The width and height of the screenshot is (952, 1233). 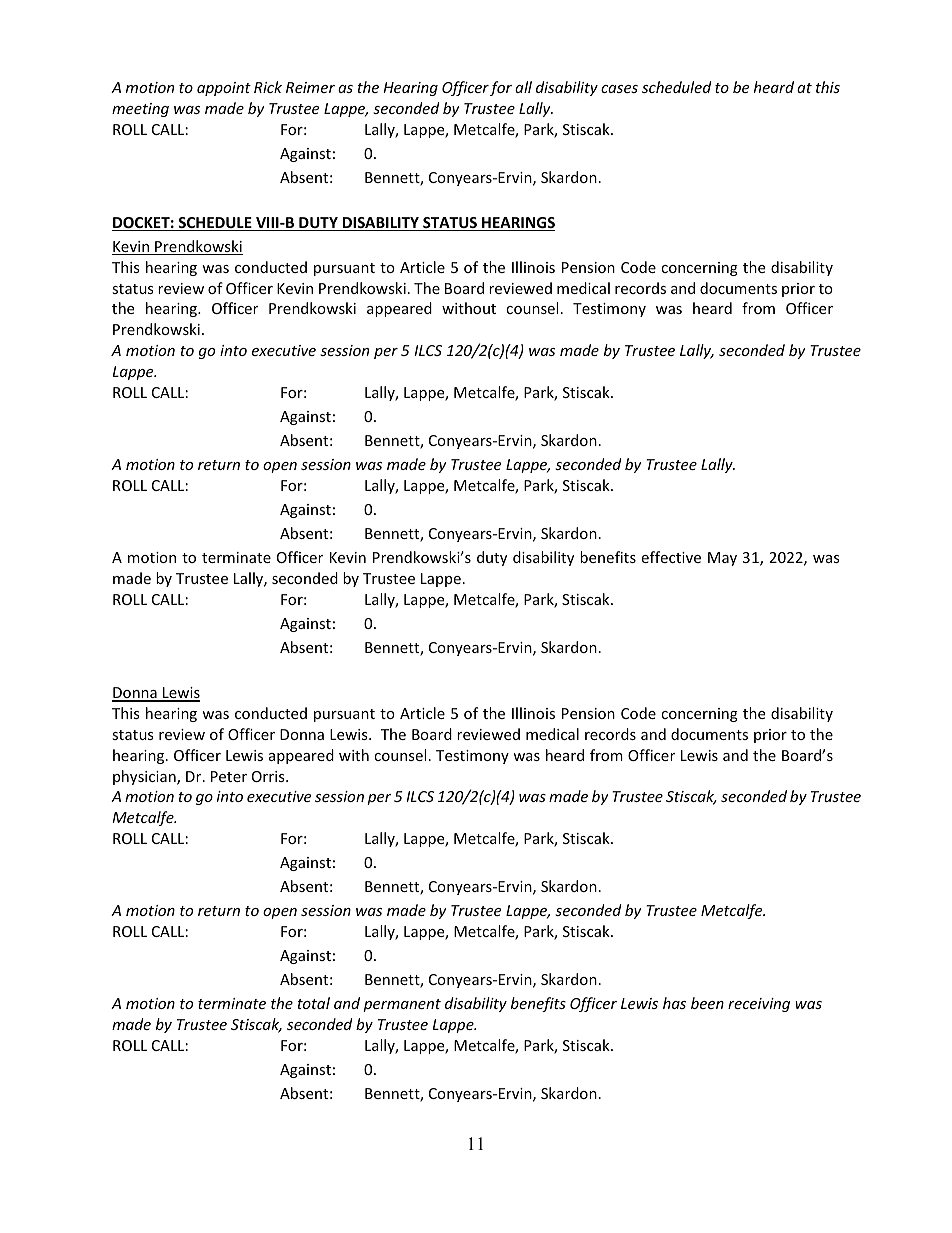 What do you see at coordinates (313, 1003) in the screenshot?
I see `total` at bounding box center [313, 1003].
